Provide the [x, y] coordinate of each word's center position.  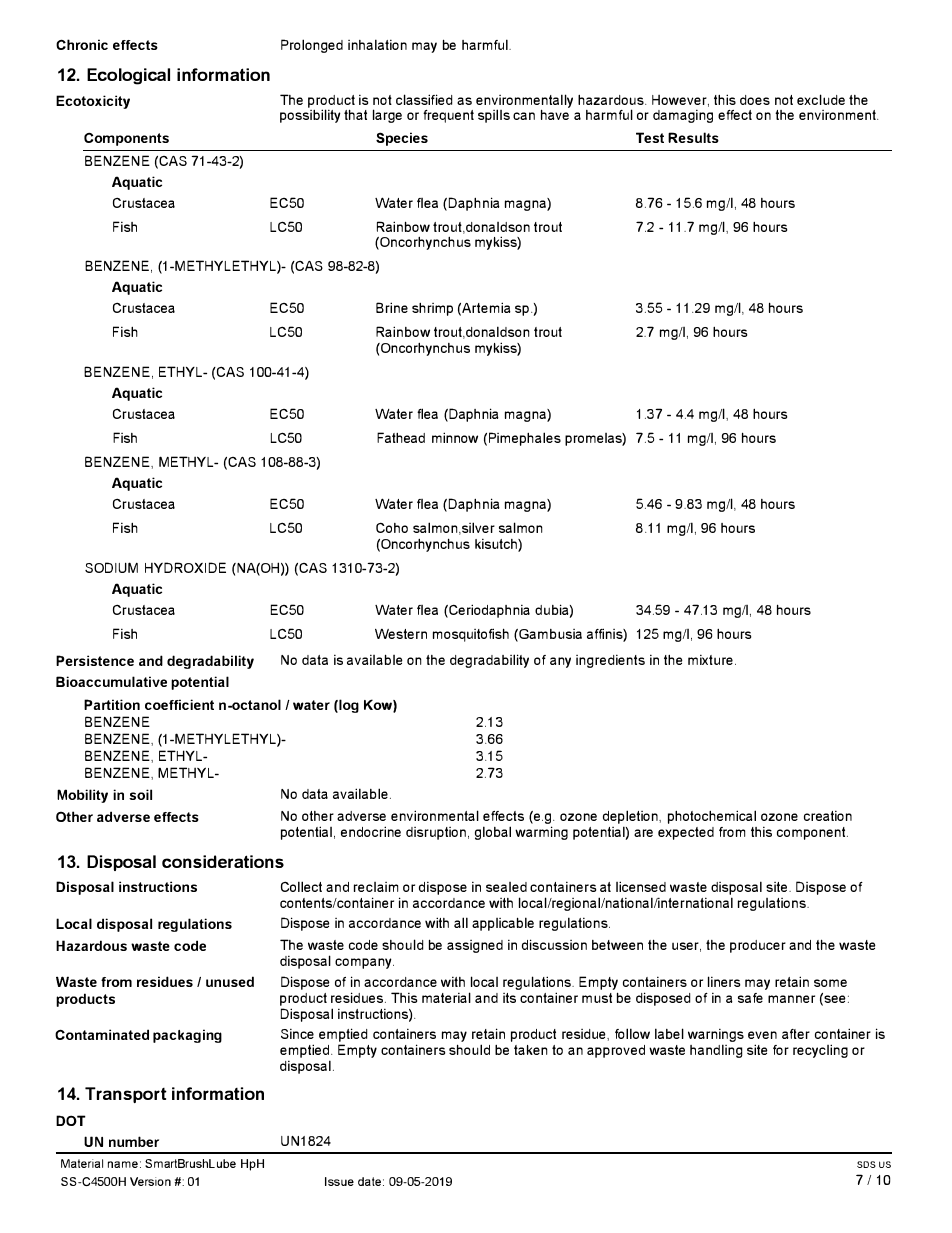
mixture [710, 659]
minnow [455, 437]
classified [424, 99]
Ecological [128, 76]
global [493, 833]
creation [828, 815]
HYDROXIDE [185, 567]
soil [140, 794]
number [134, 1141]
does [755, 100]
